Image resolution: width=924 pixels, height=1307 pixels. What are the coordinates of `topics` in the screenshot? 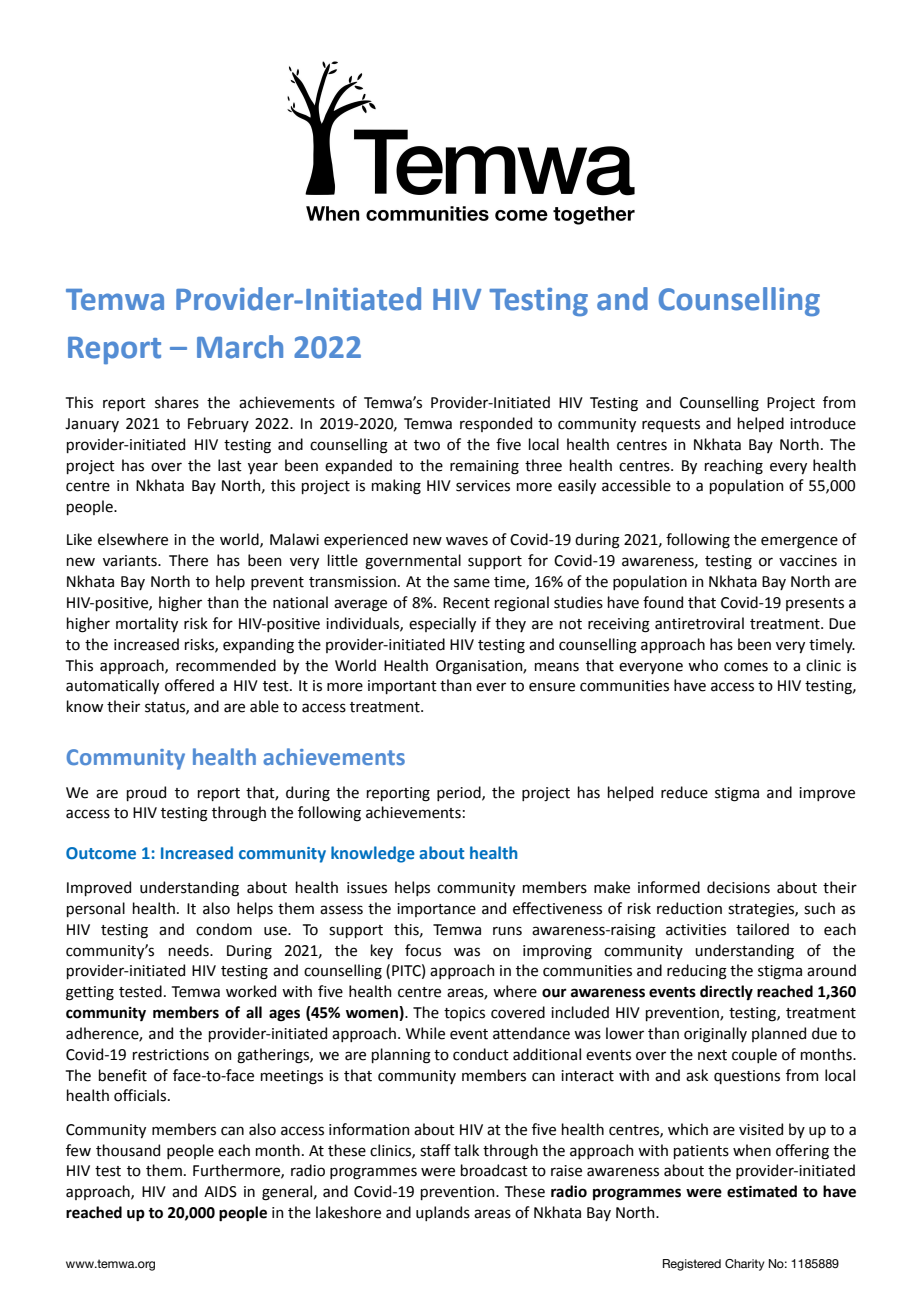 It's located at (464, 1014).
